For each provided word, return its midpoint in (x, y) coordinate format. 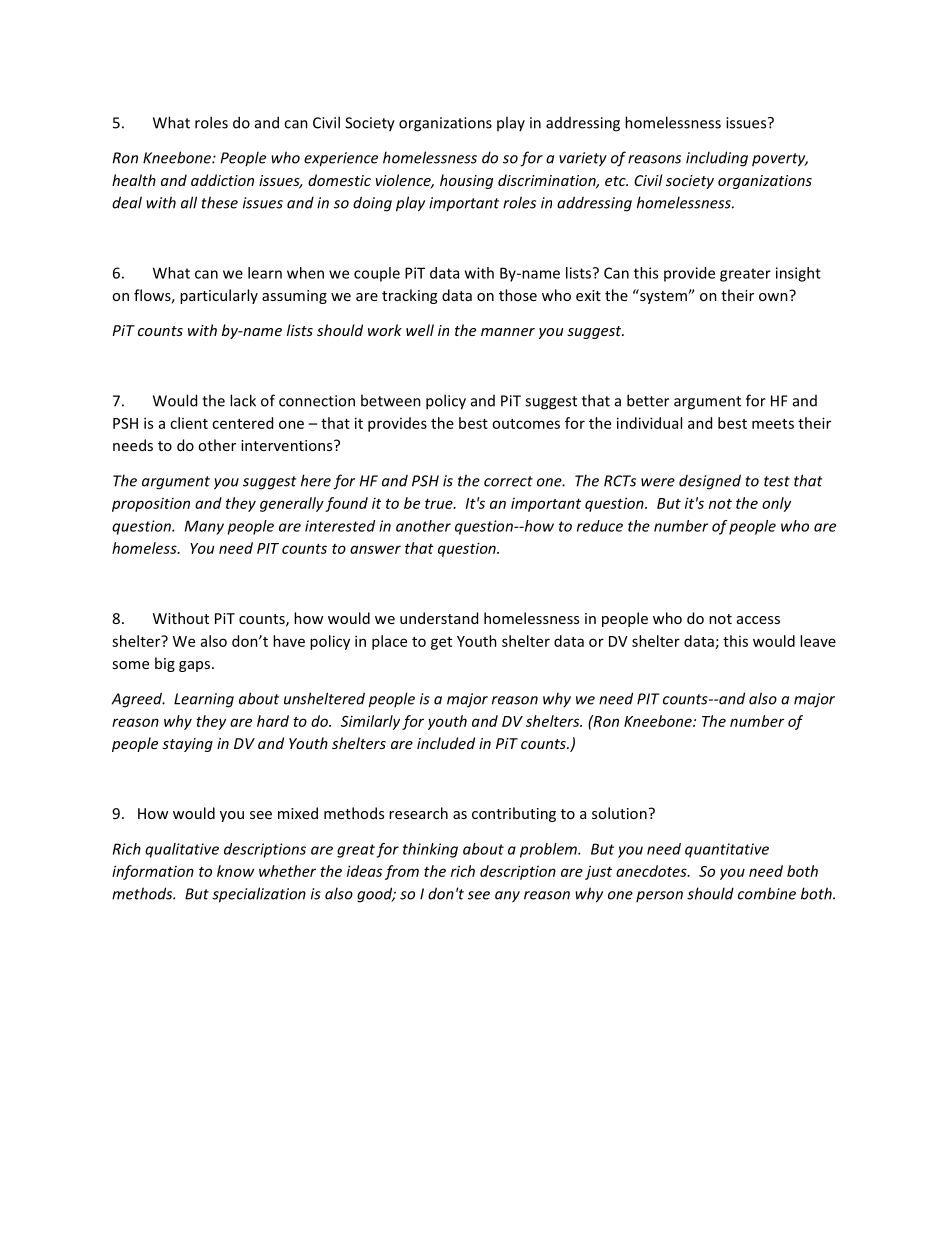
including (717, 159)
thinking (430, 850)
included (446, 743)
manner (508, 332)
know (235, 871)
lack (243, 400)
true (440, 504)
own (774, 295)
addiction (222, 180)
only (776, 504)
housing (466, 181)
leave (818, 641)
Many (204, 527)
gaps (196, 666)
